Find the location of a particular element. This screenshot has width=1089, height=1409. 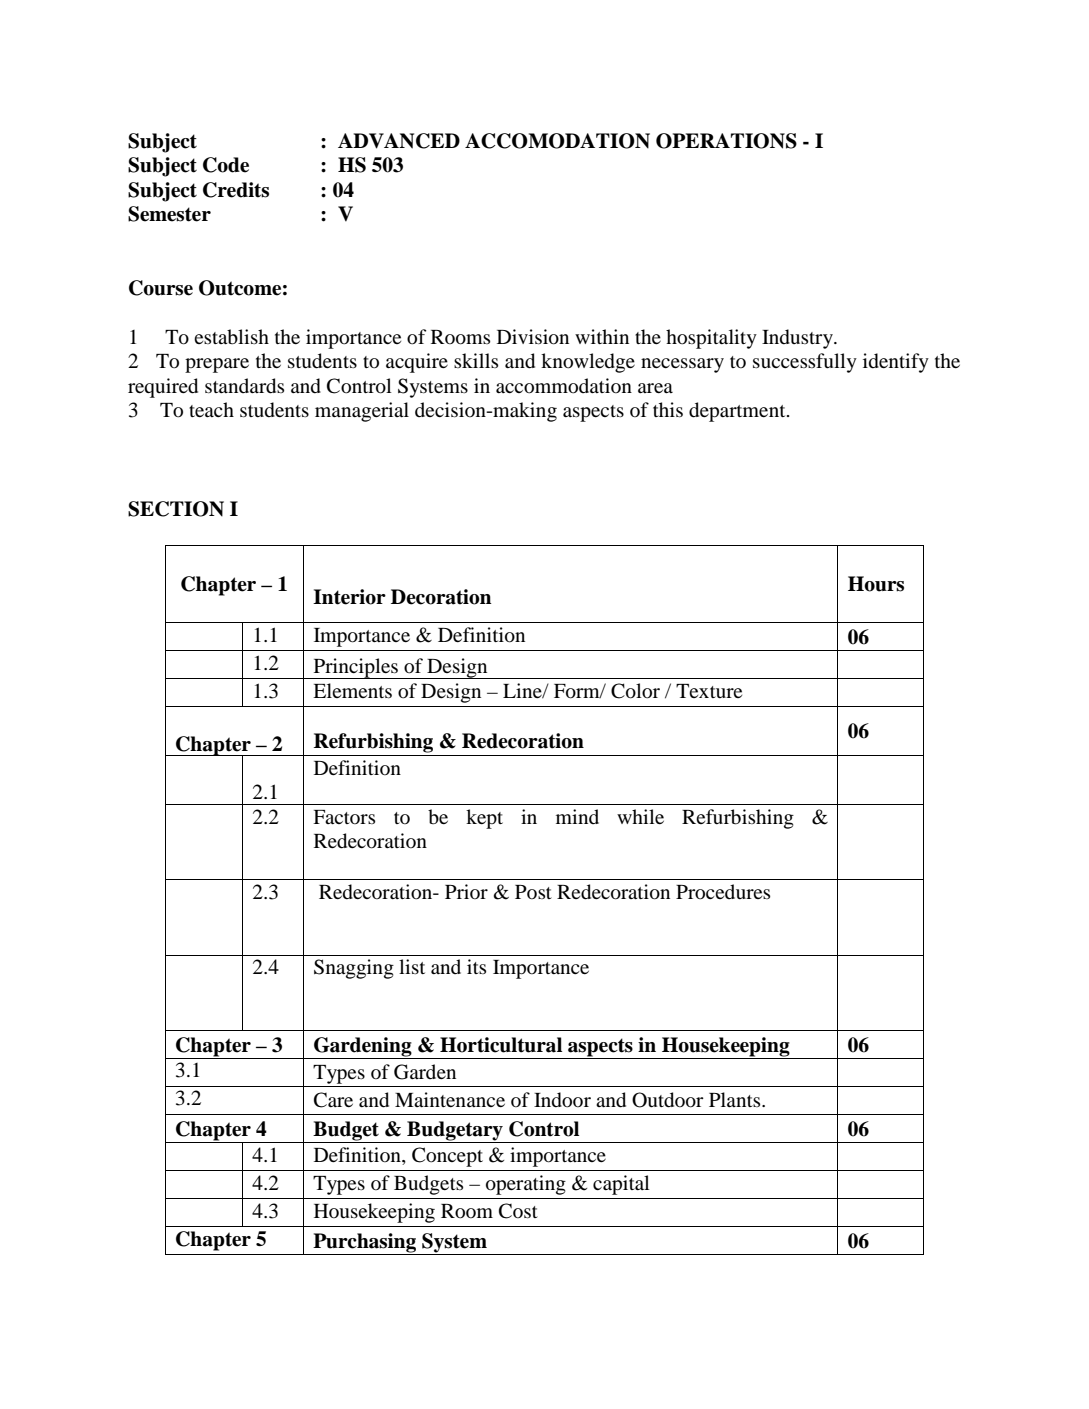

Cost is located at coordinates (518, 1211).
